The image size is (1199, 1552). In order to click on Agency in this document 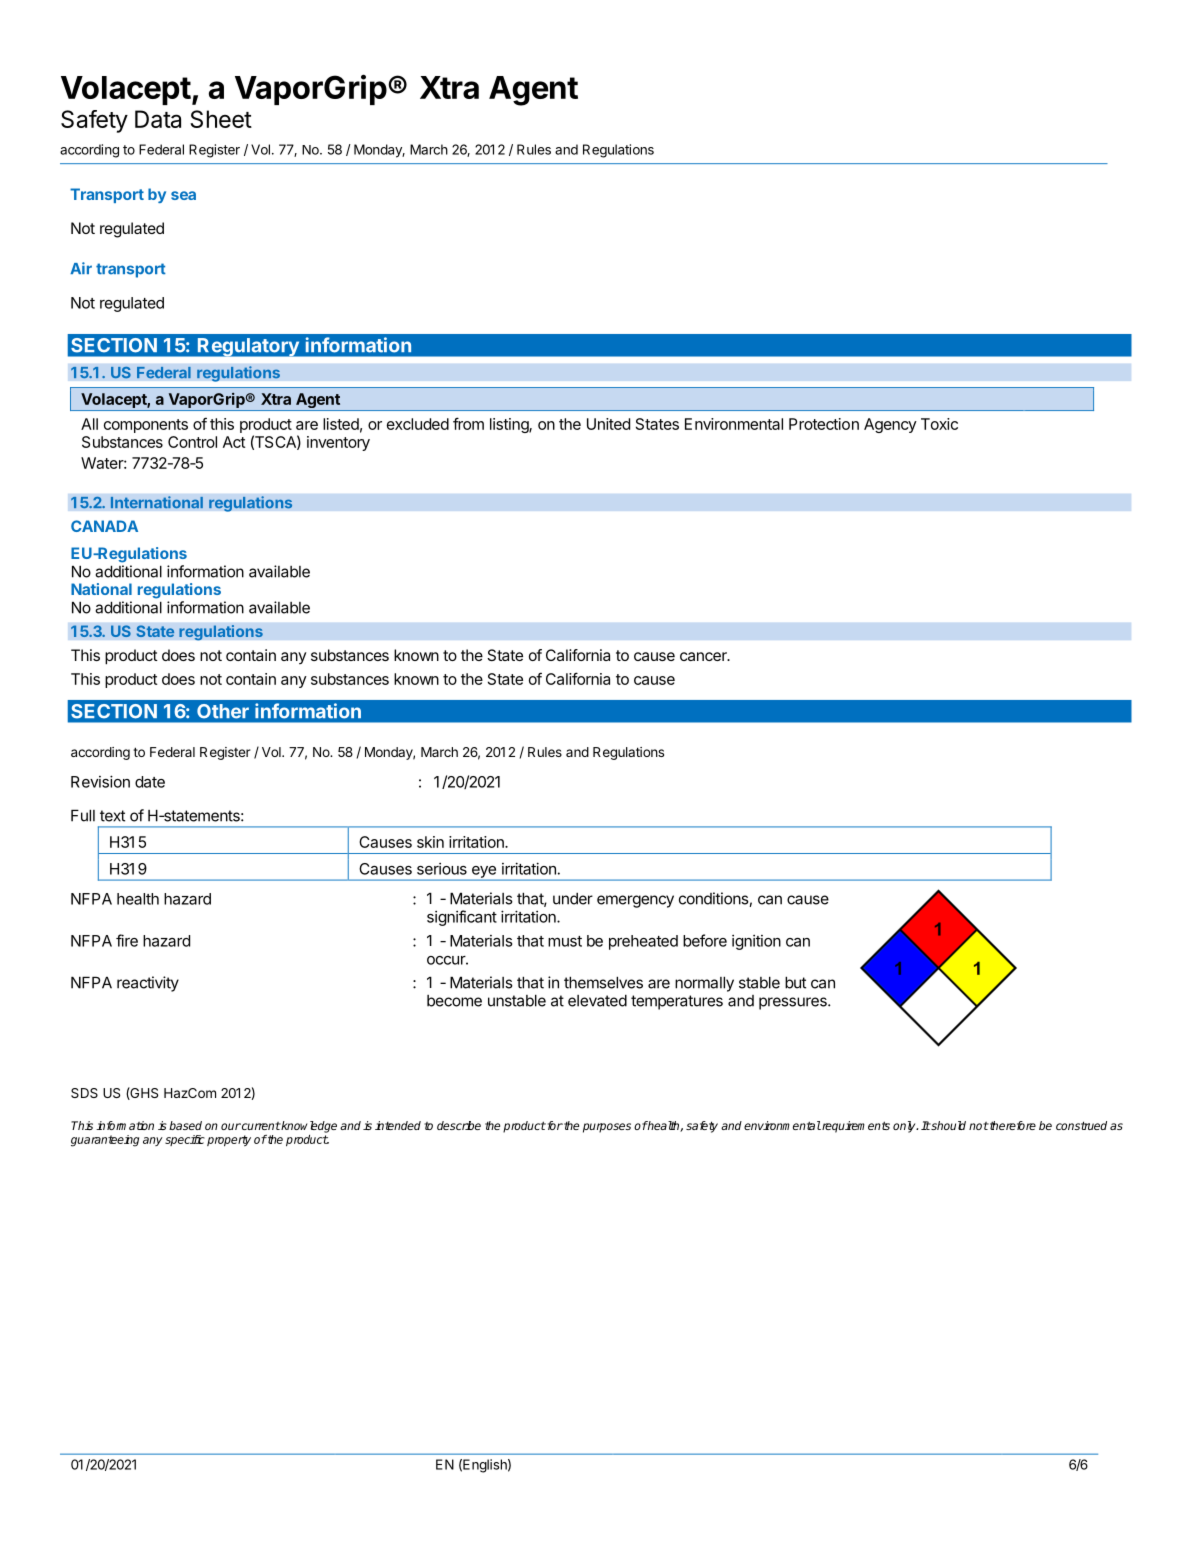, I will do `click(890, 425)`.
